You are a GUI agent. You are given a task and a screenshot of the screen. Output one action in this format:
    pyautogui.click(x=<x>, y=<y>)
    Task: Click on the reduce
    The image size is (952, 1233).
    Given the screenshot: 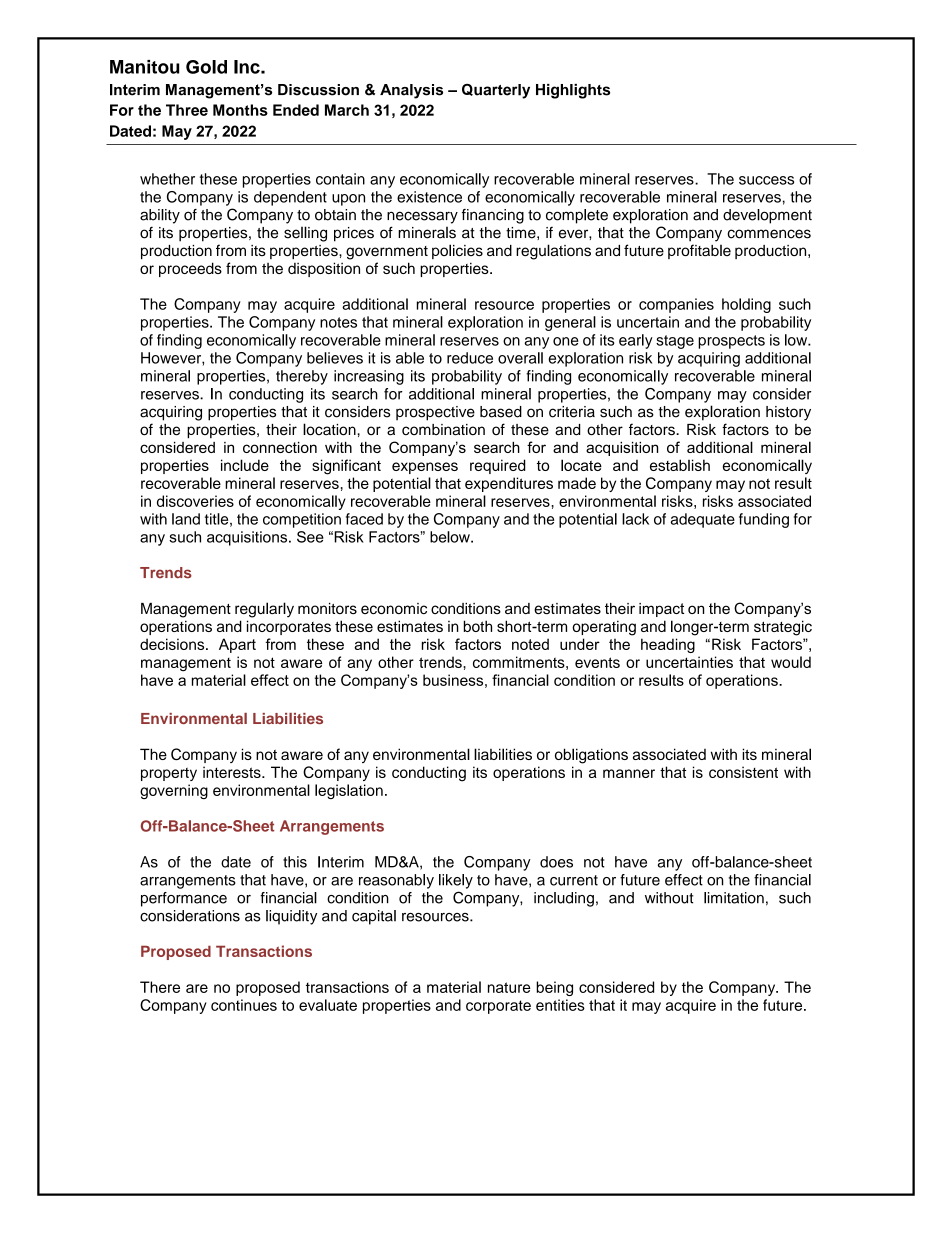 What is the action you would take?
    pyautogui.click(x=470, y=358)
